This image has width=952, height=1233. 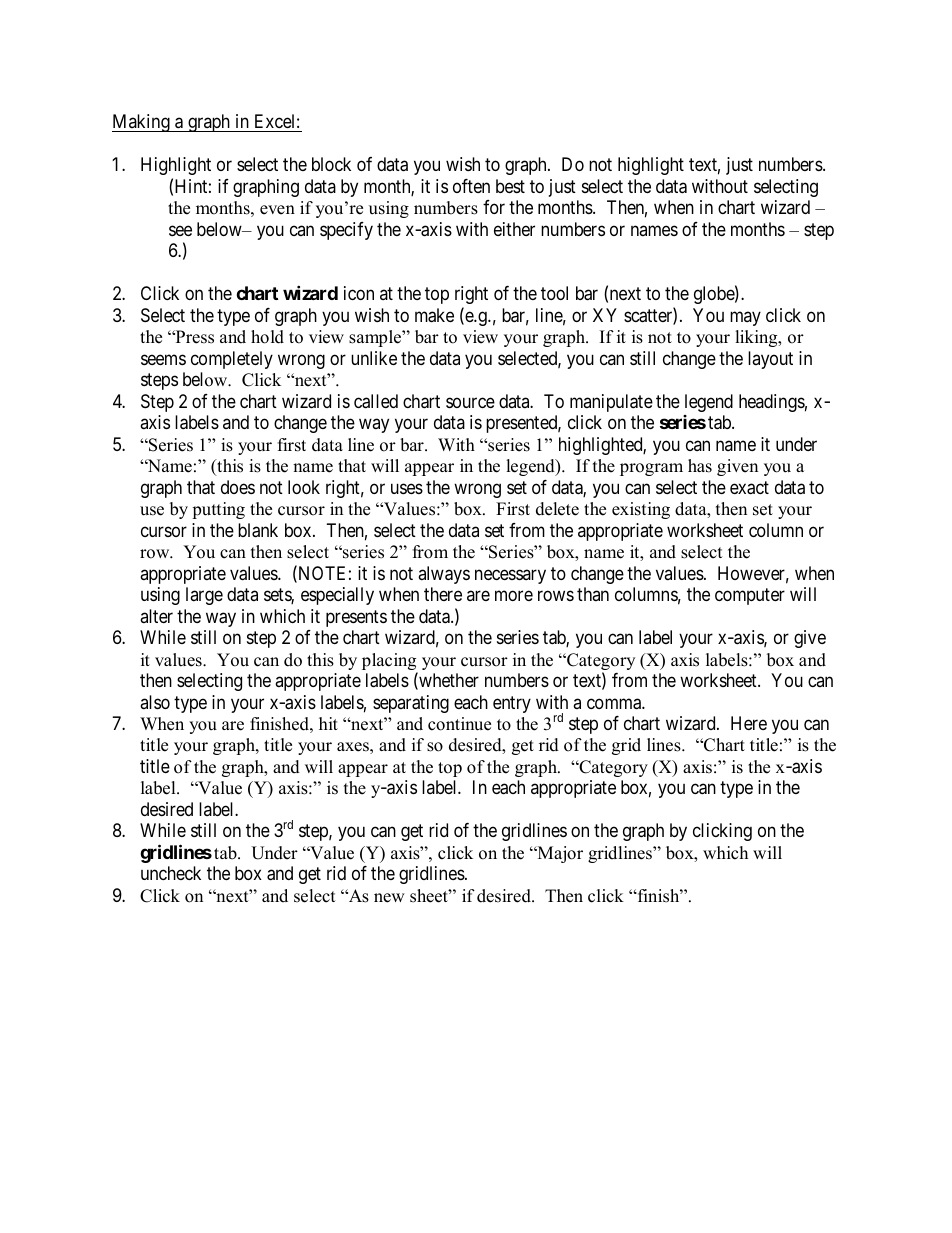 What do you see at coordinates (514, 596) in the image?
I see `more` at bounding box center [514, 596].
